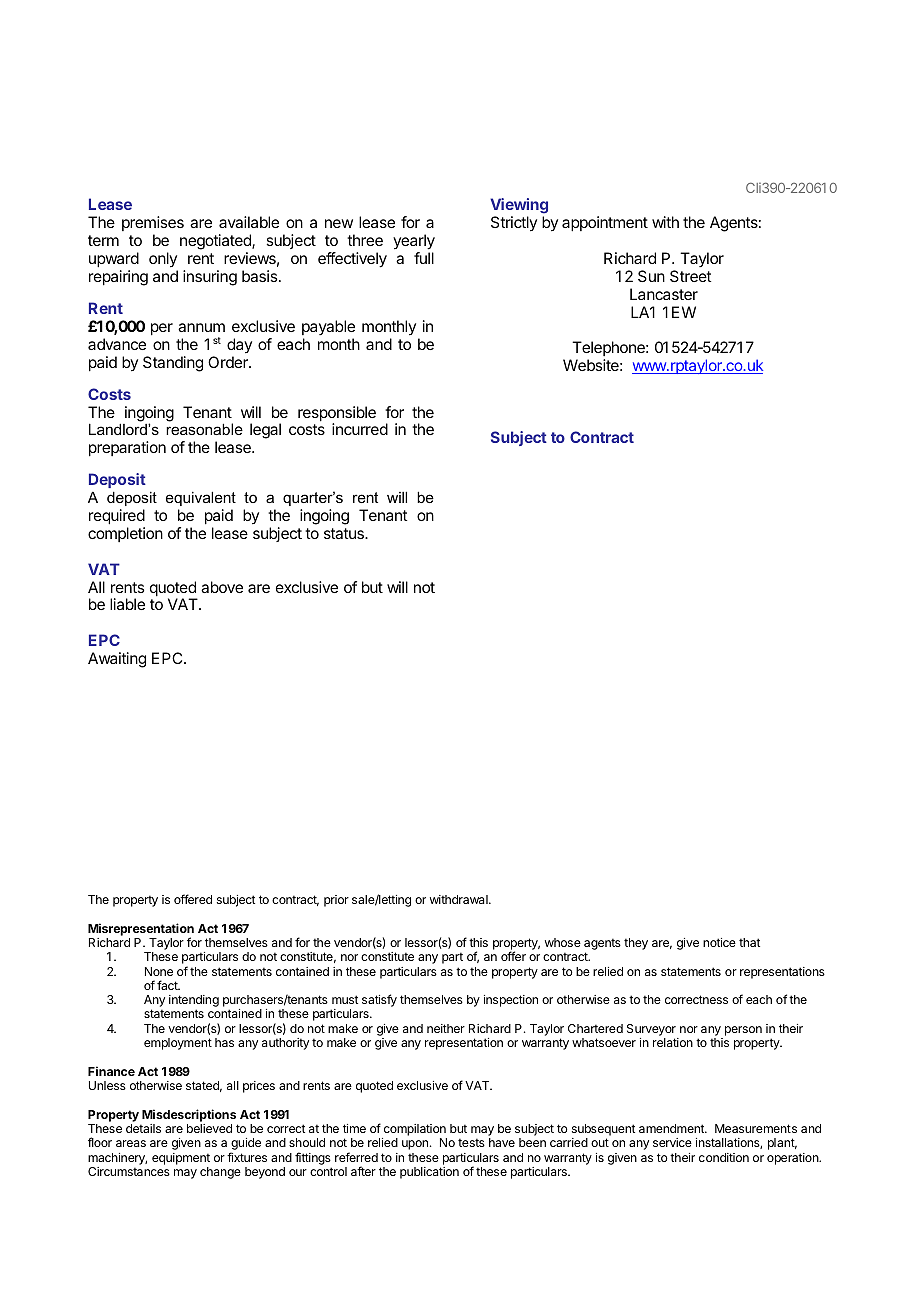  What do you see at coordinates (690, 276) in the document?
I see `Street` at bounding box center [690, 276].
